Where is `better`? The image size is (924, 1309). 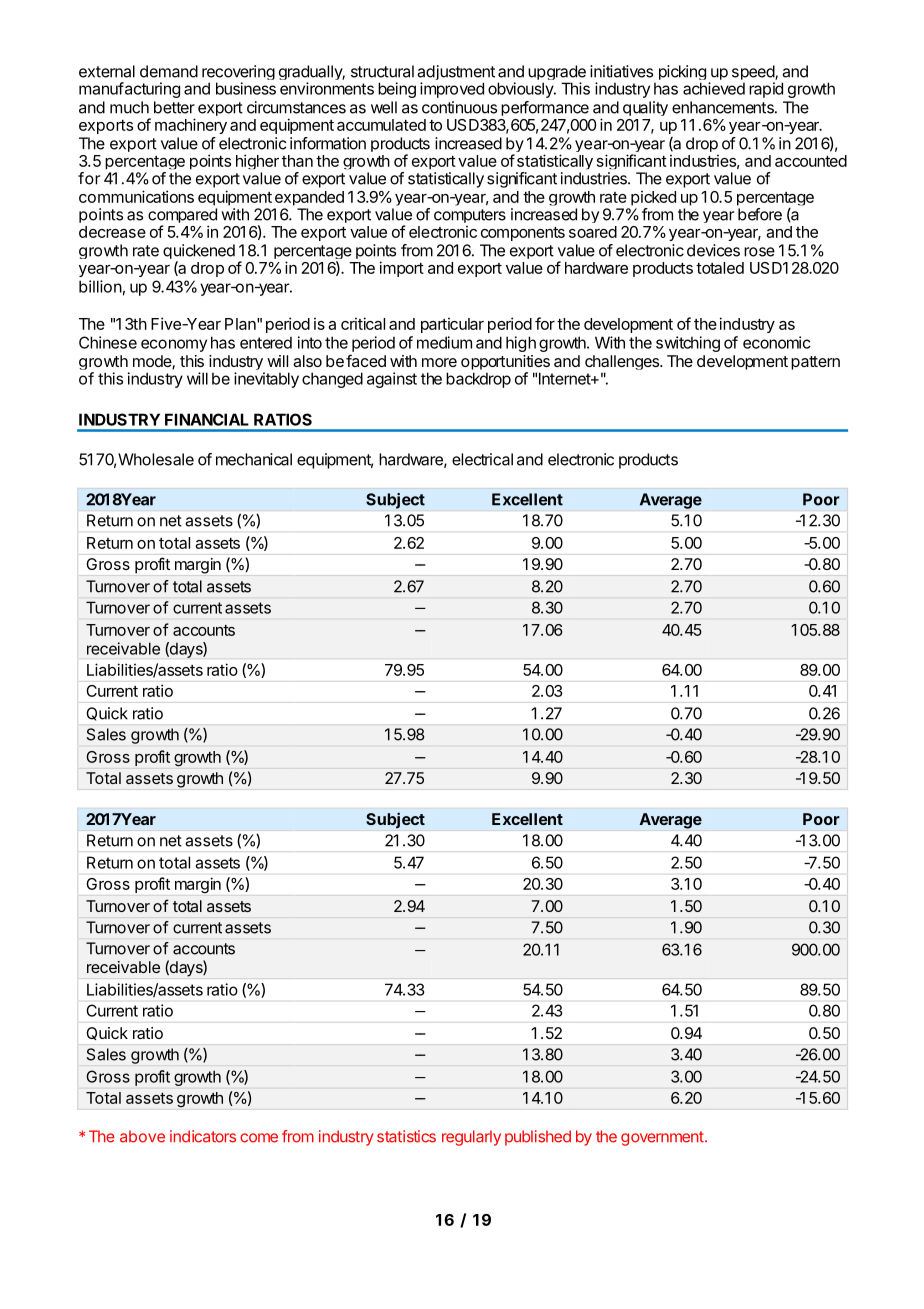
better is located at coordinates (174, 107).
